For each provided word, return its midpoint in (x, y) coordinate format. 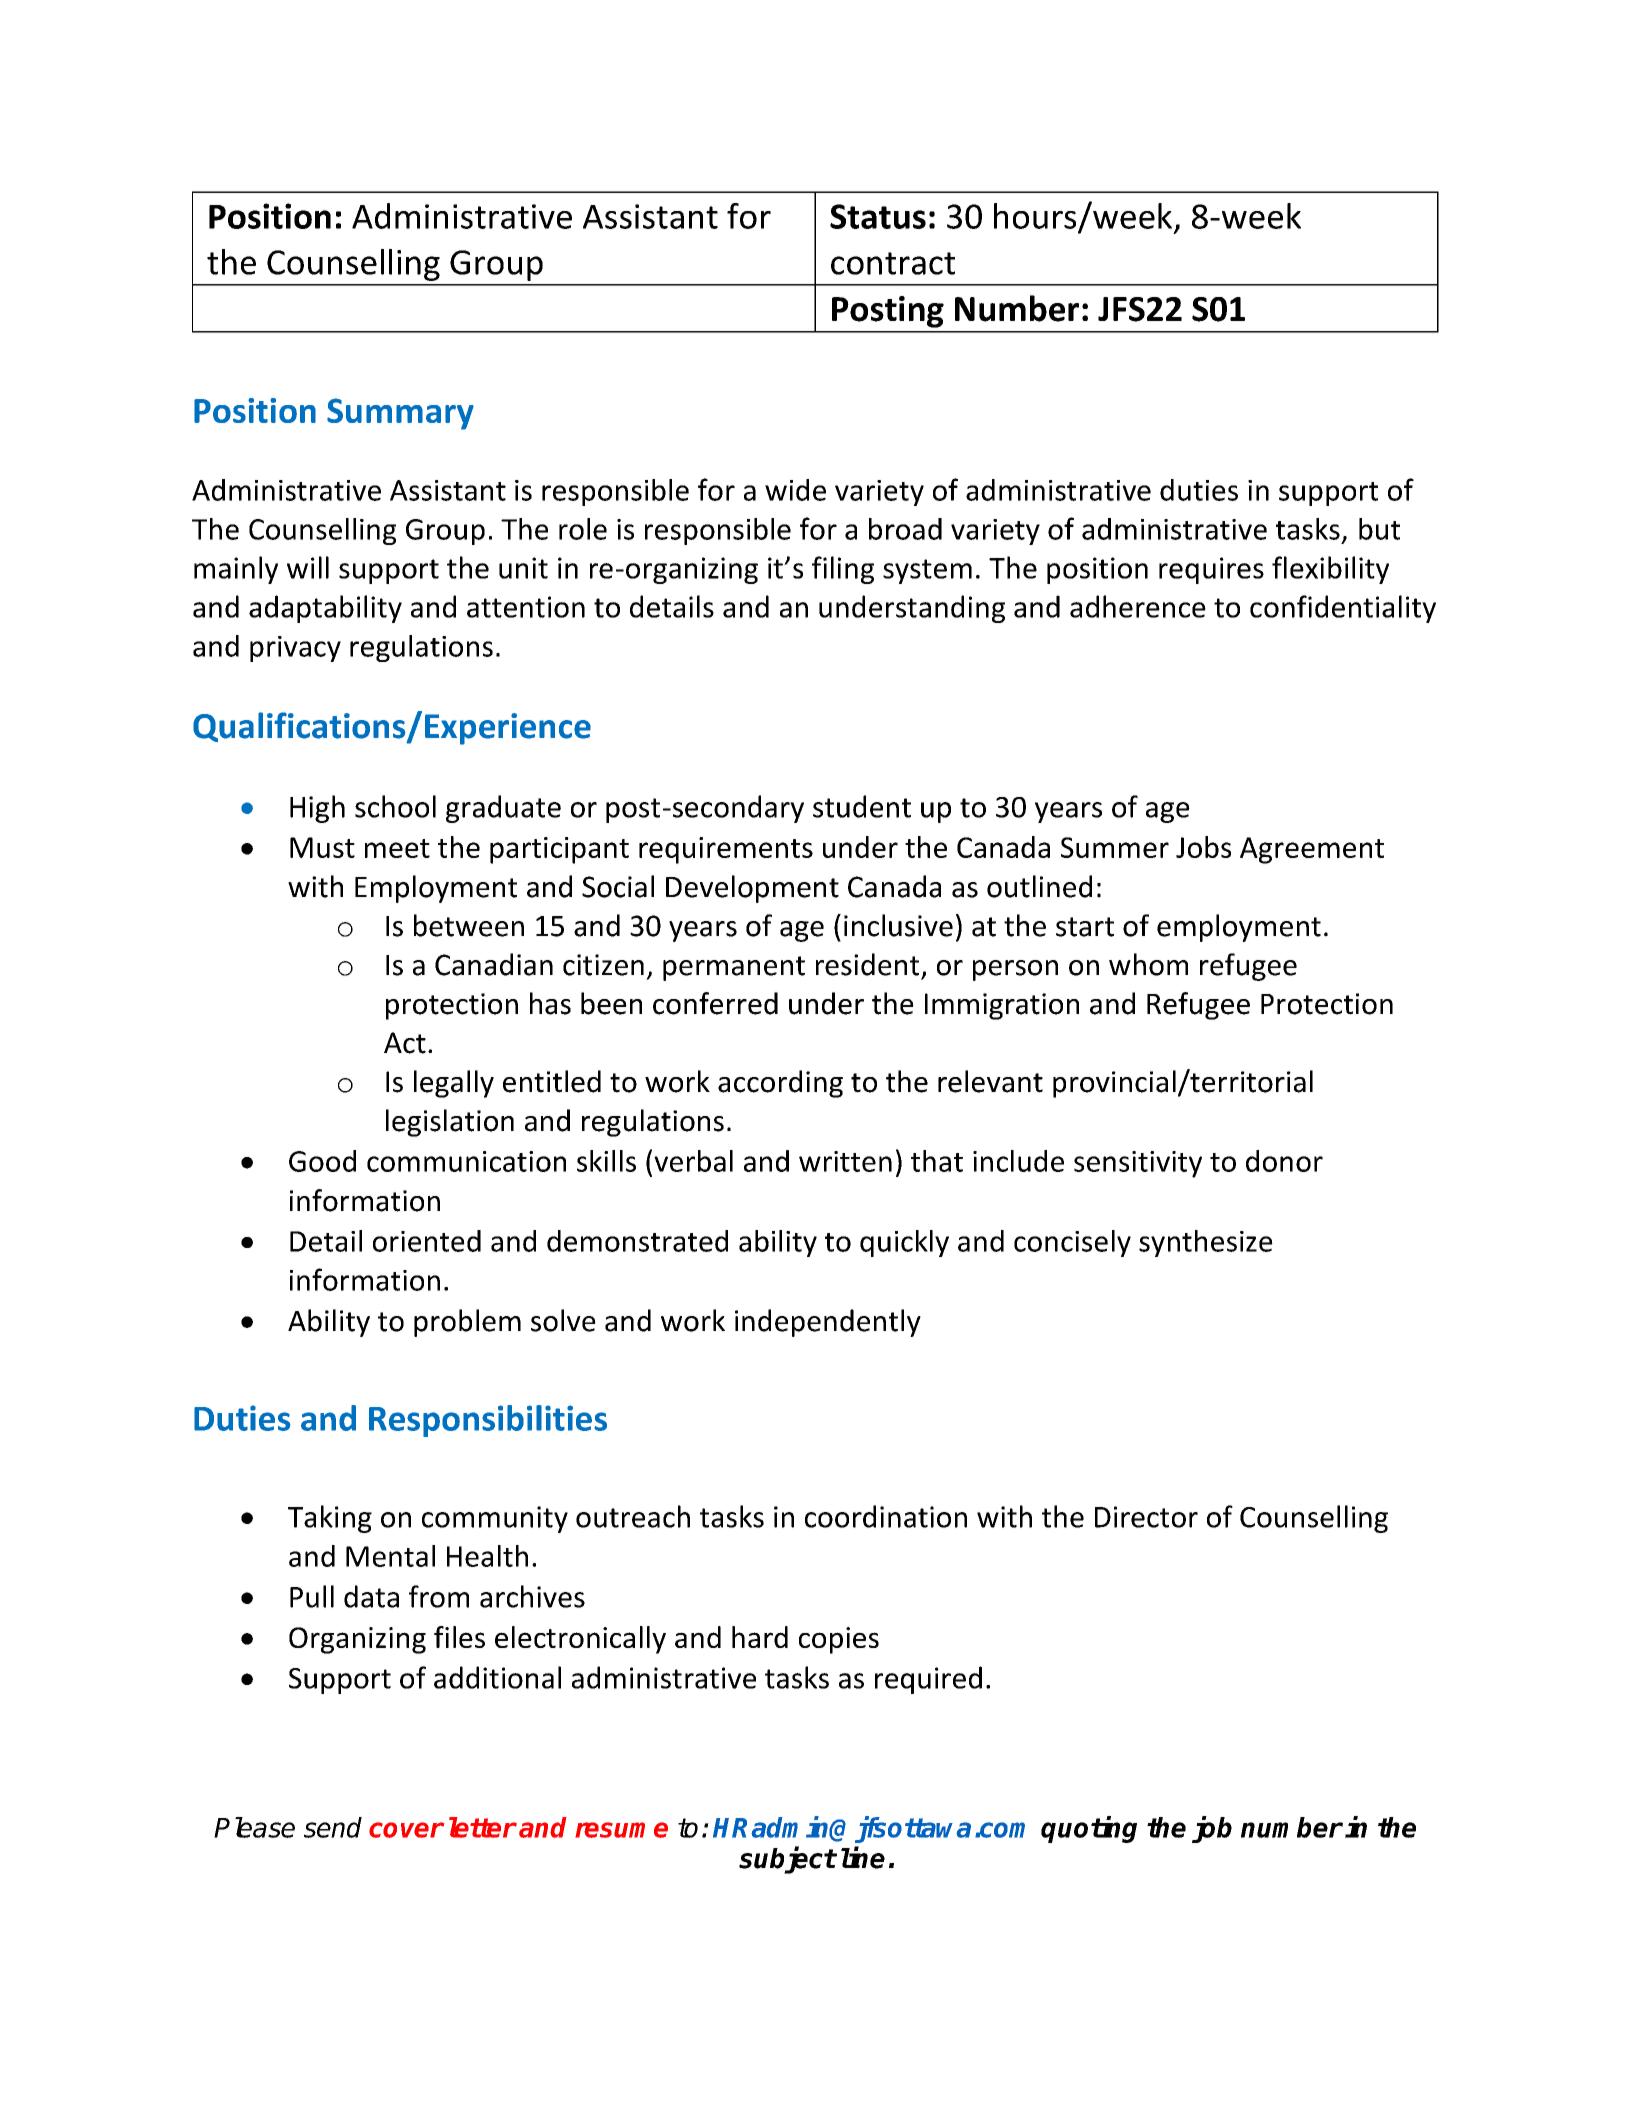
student (862, 806)
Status (878, 216)
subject (787, 1860)
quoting (1089, 1829)
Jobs (1203, 847)
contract (893, 263)
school (395, 806)
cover (406, 1830)
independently (828, 1323)
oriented (427, 1241)
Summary (400, 414)
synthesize (1206, 1243)
